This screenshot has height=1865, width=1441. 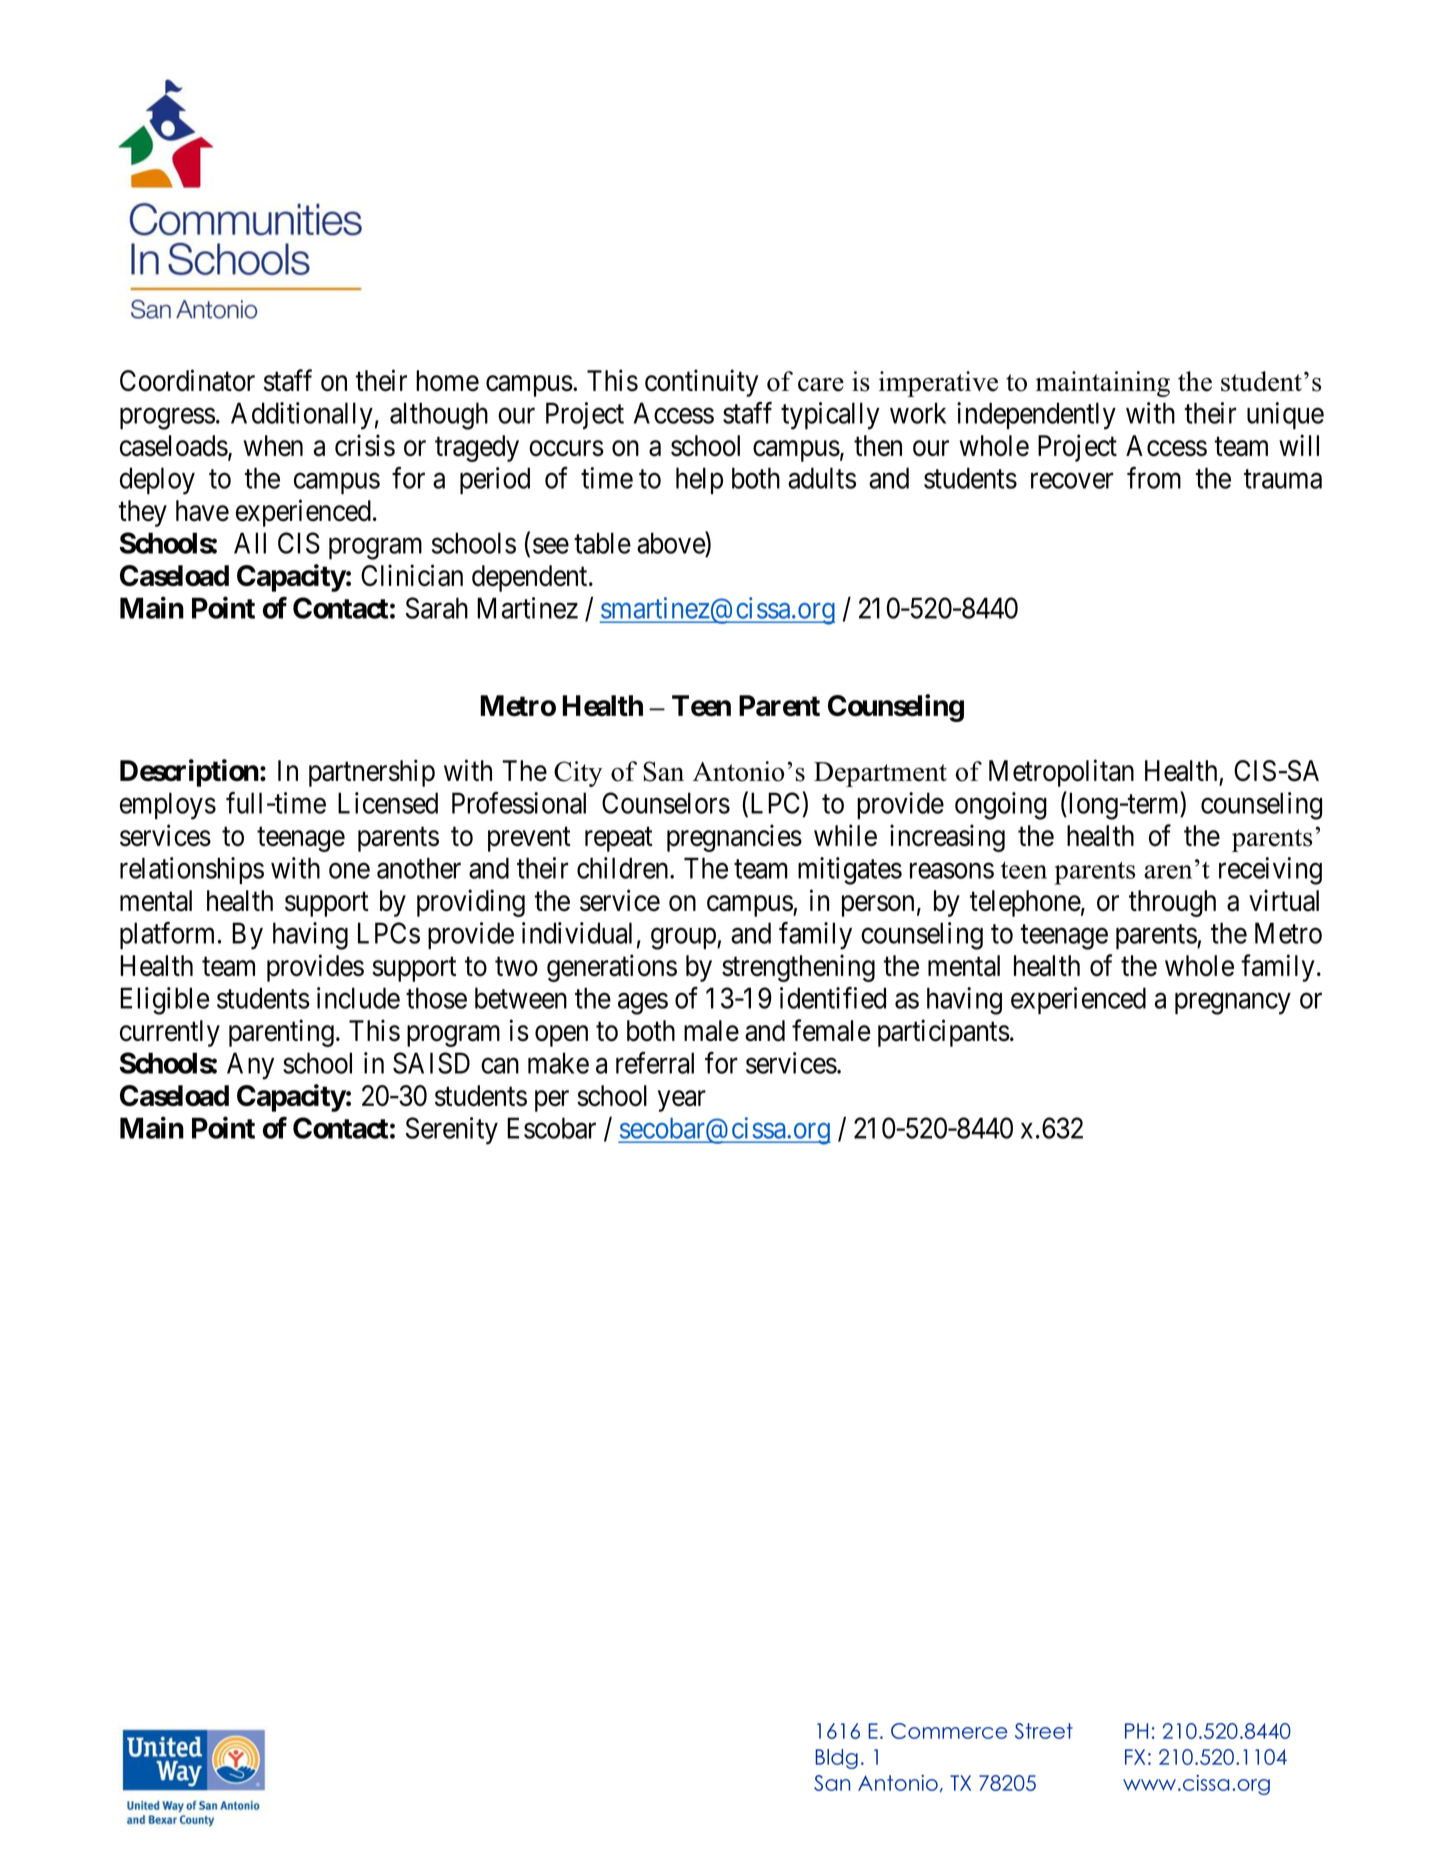 I want to click on continuity, so click(x=701, y=383).
